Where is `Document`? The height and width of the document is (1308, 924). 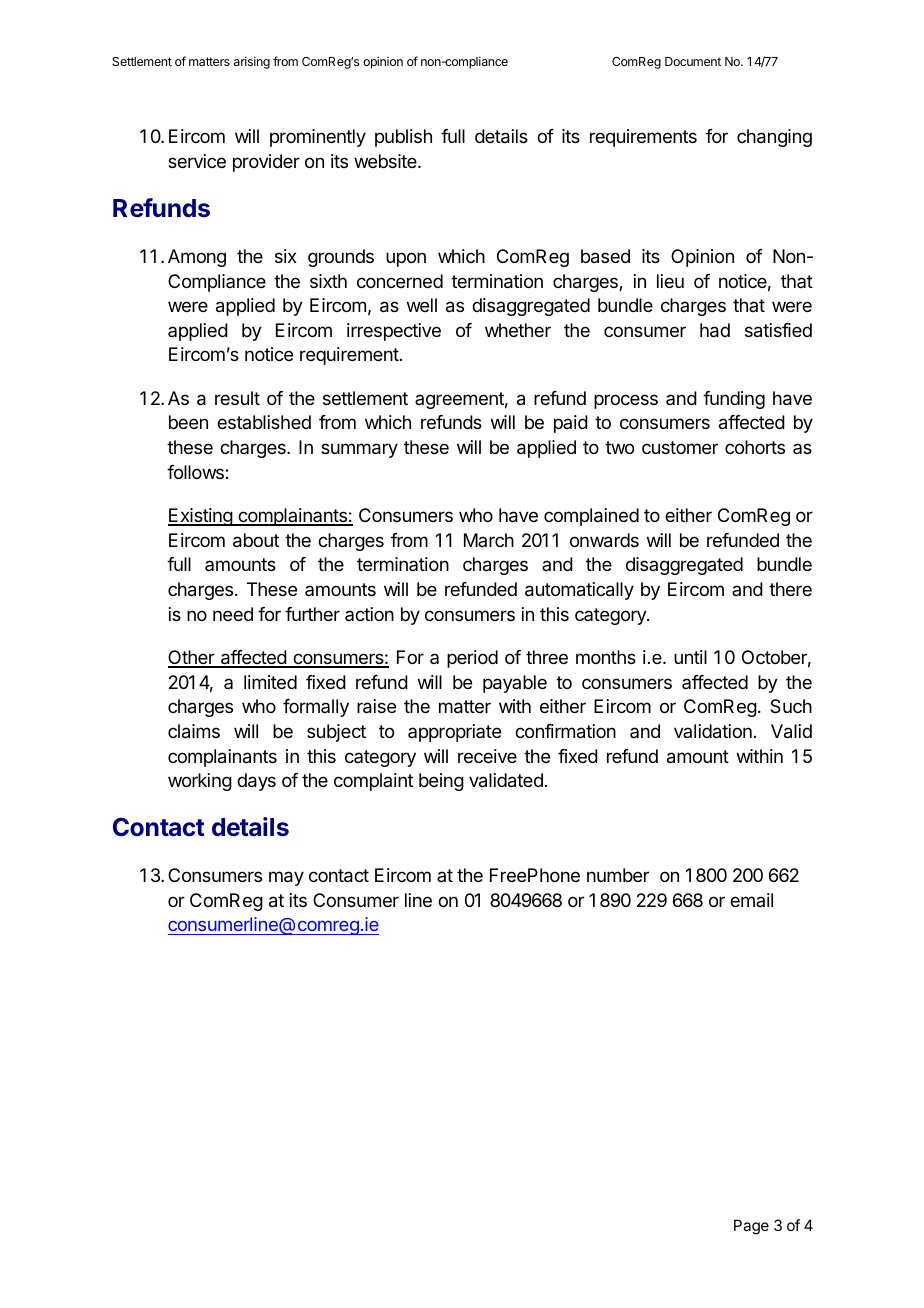 Document is located at coordinates (693, 61).
